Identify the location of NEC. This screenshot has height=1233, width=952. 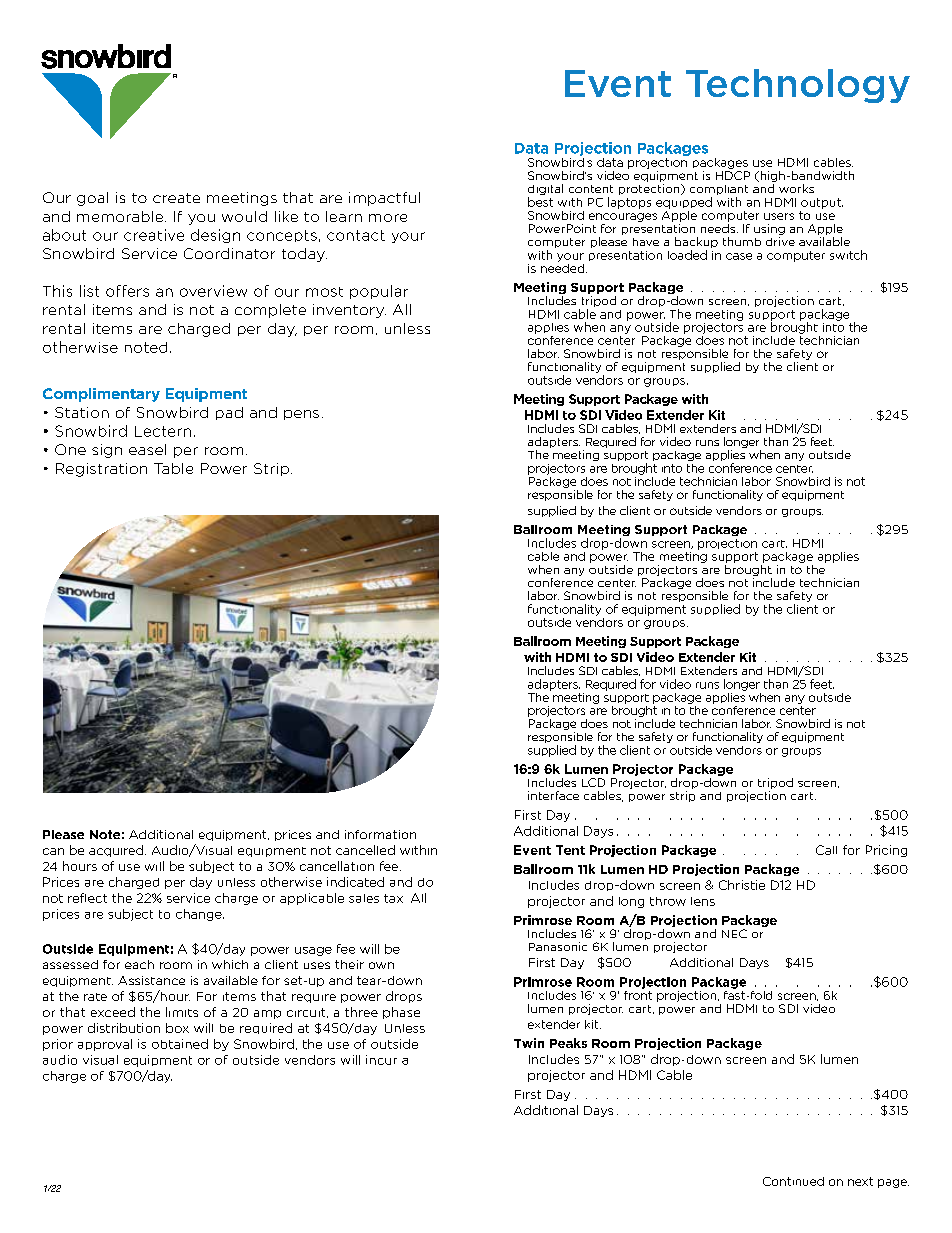
(734, 933).
